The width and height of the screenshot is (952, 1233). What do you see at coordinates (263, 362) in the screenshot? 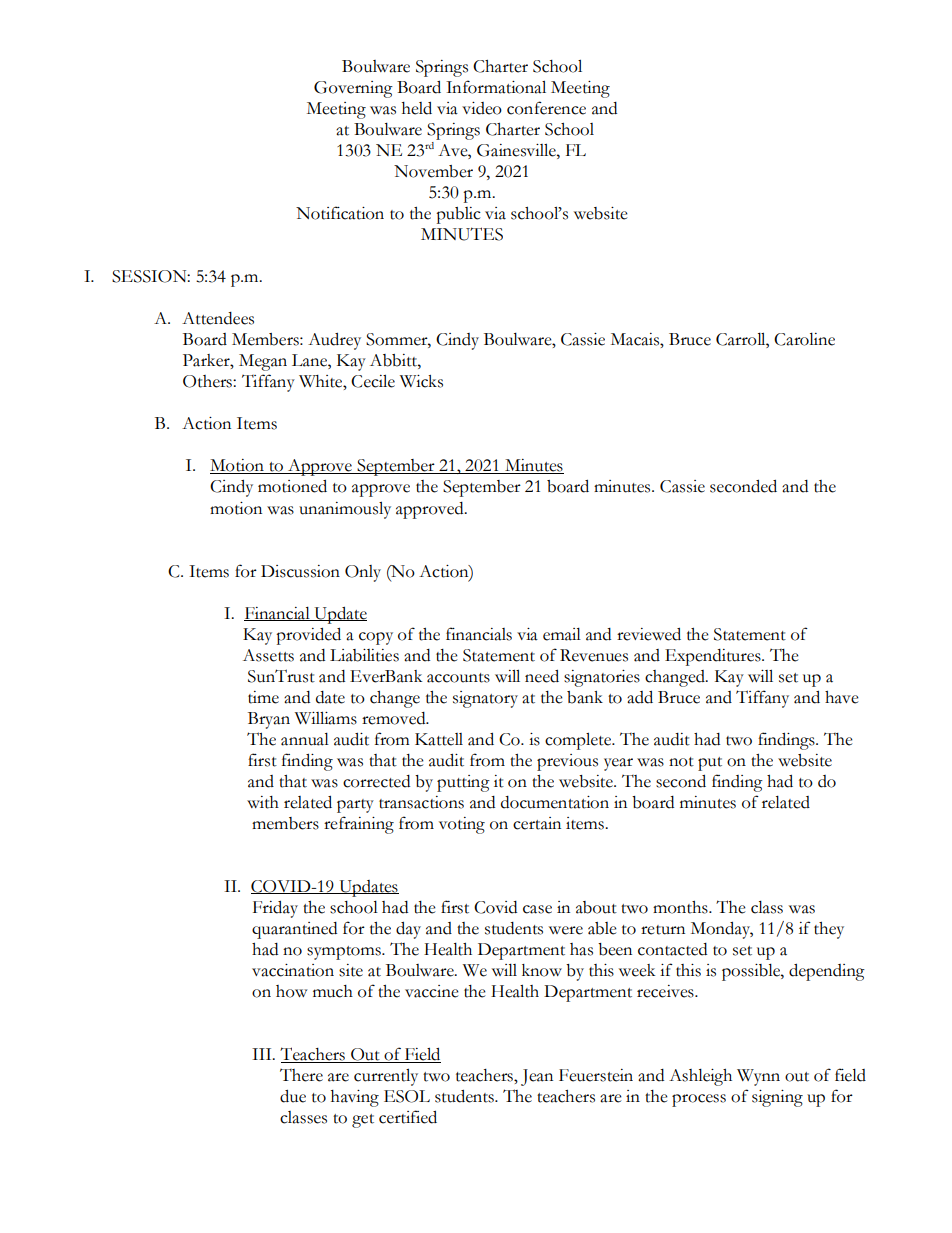
I see `Megan` at bounding box center [263, 362].
